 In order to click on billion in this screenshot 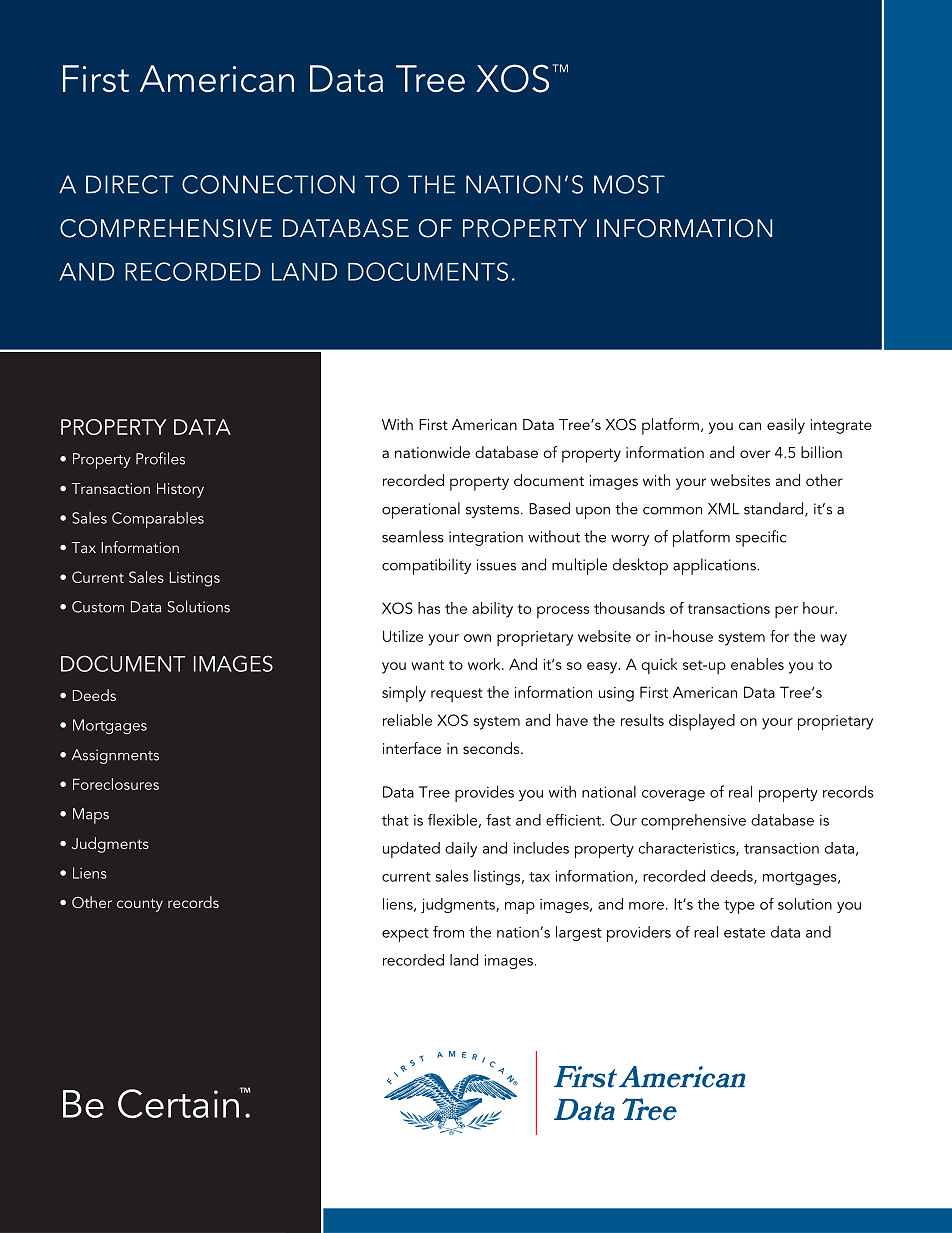, I will do `click(821, 452)`.
